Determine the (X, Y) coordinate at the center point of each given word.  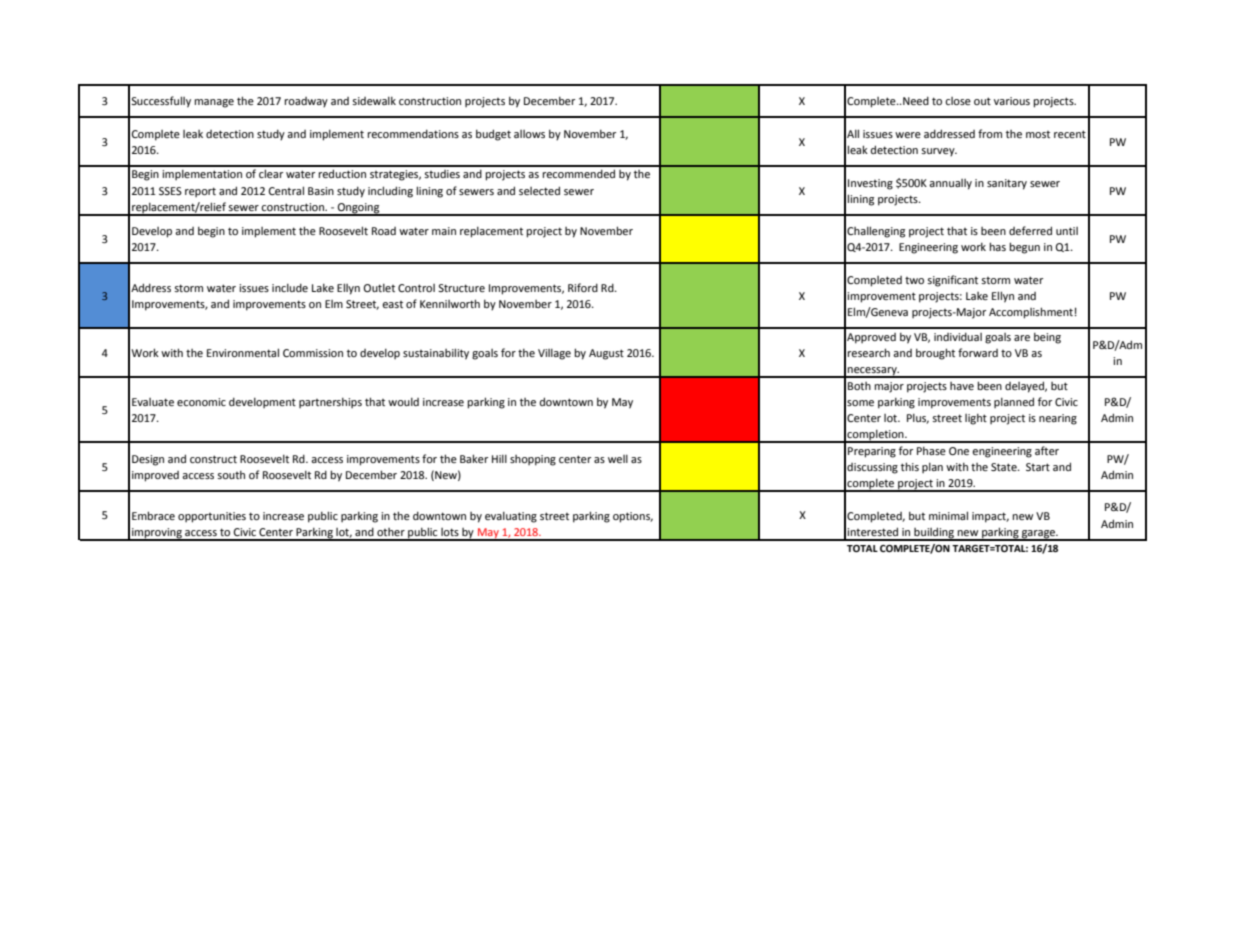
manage (214, 103)
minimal (948, 515)
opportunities (212, 517)
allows (529, 134)
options (633, 517)
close (958, 101)
